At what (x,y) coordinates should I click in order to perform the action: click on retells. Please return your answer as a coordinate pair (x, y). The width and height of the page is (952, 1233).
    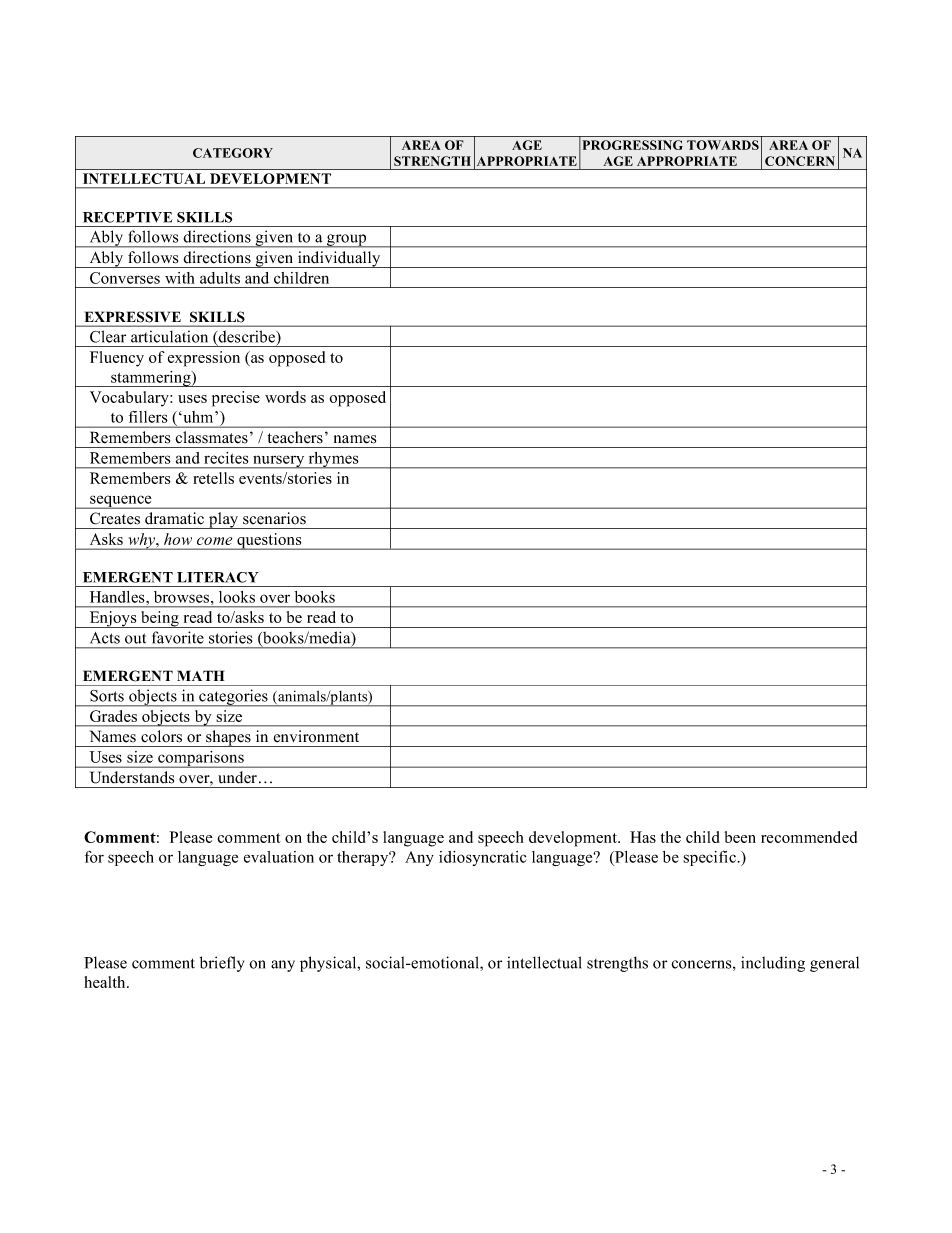
    Looking at the image, I should click on (213, 478).
